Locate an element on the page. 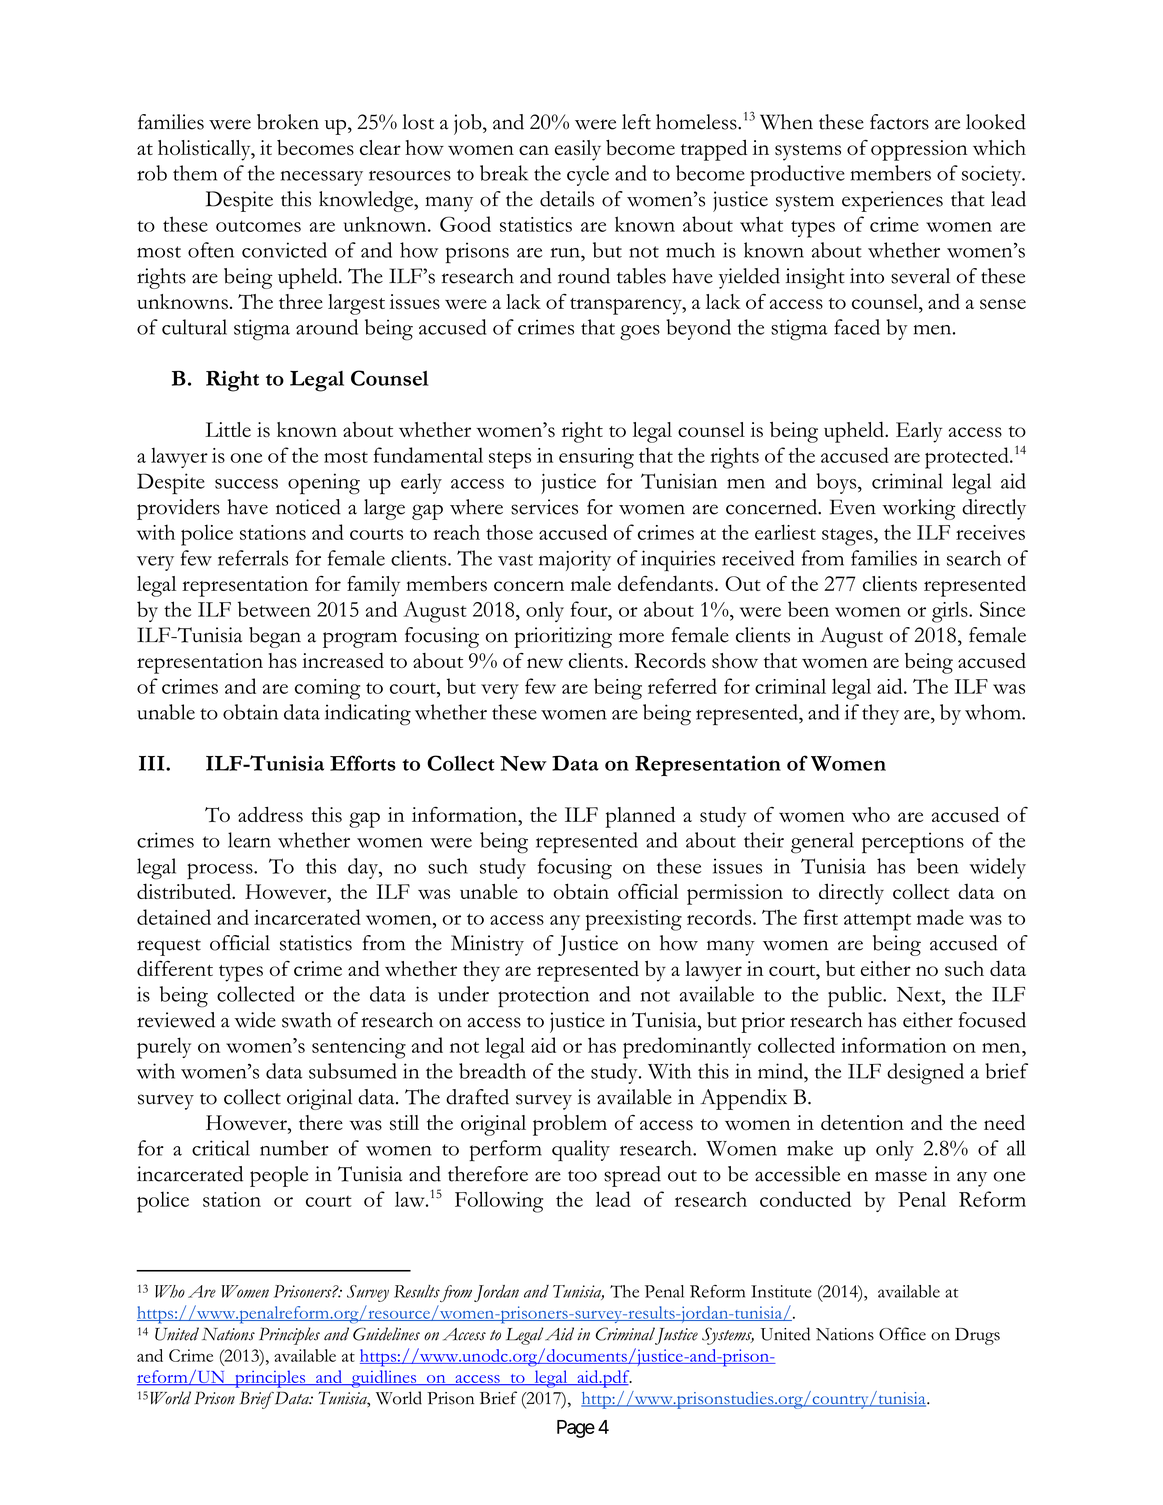  perceptions is located at coordinates (913, 843).
